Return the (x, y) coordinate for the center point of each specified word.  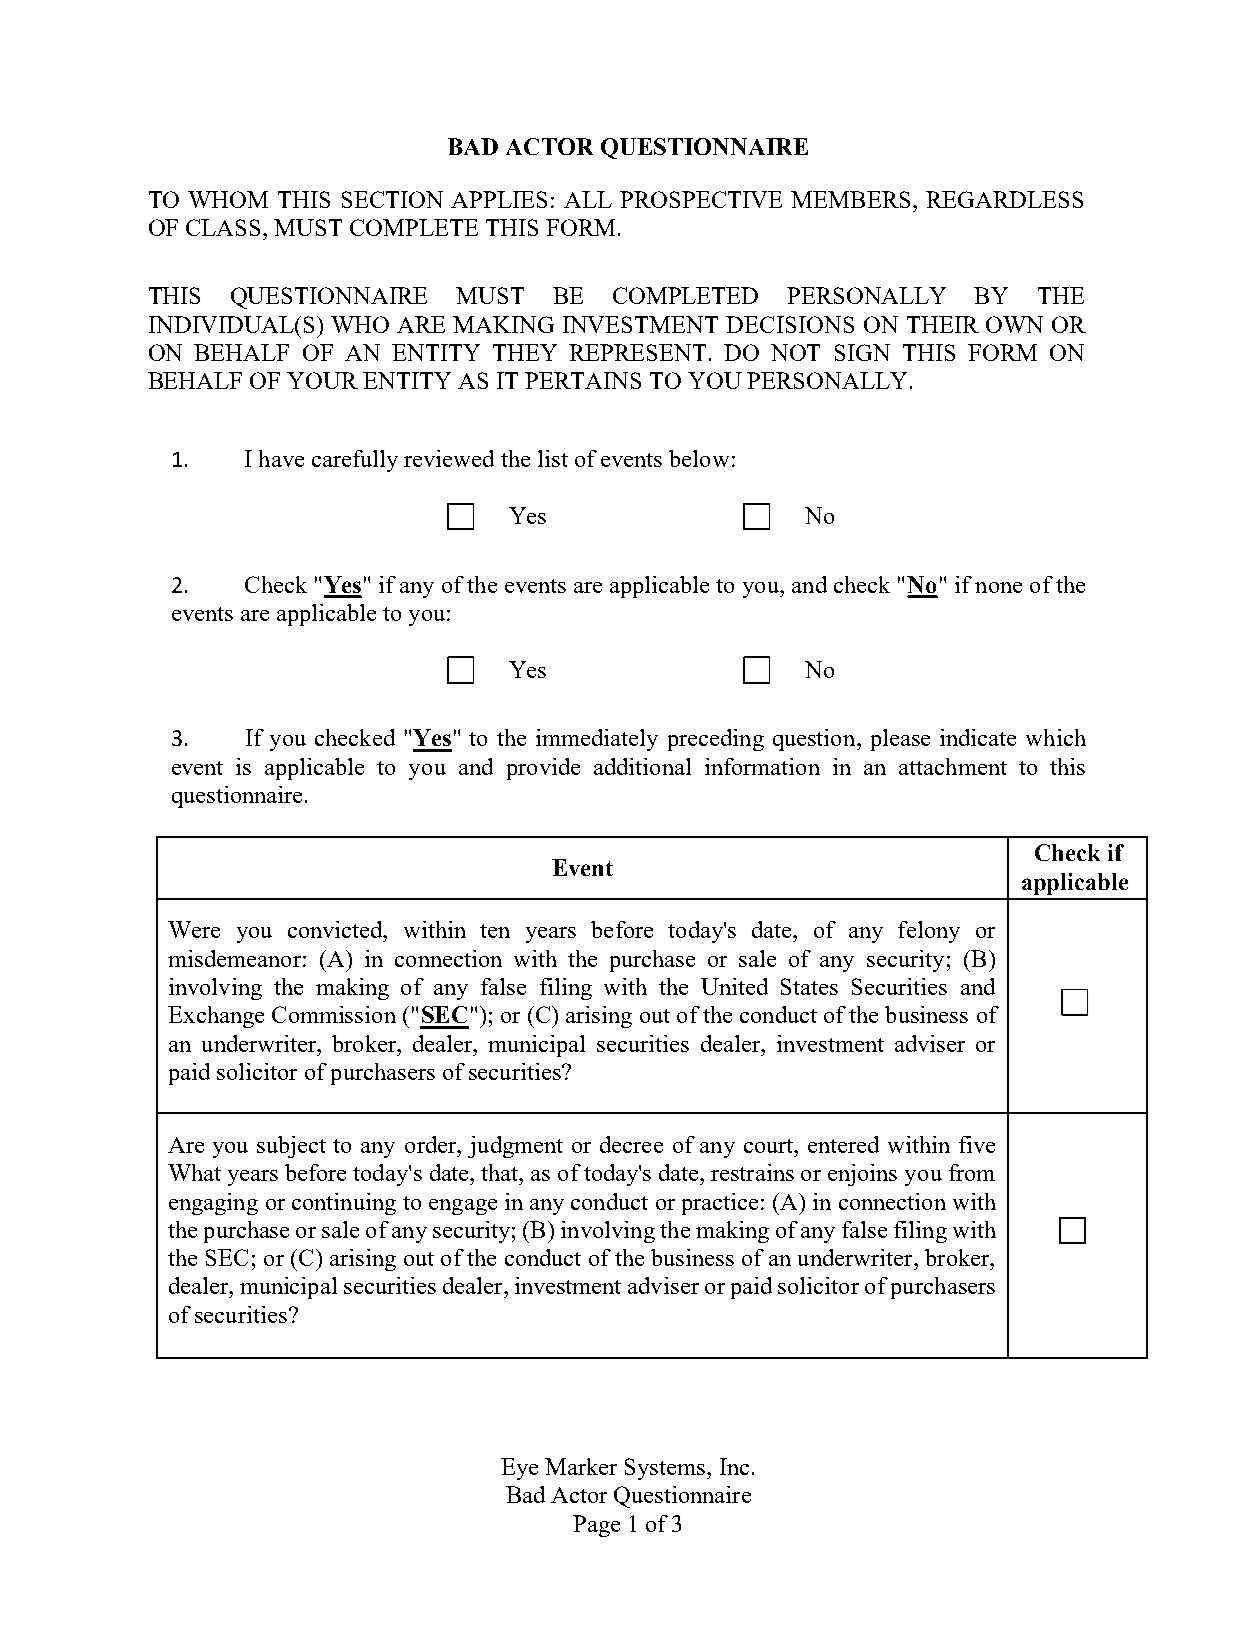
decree (631, 1144)
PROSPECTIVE (701, 199)
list (553, 458)
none (998, 587)
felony (929, 932)
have (281, 458)
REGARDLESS (1004, 199)
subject (291, 1147)
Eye (519, 1469)
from (972, 1172)
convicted (336, 929)
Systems (666, 1469)
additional (642, 766)
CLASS (223, 227)
